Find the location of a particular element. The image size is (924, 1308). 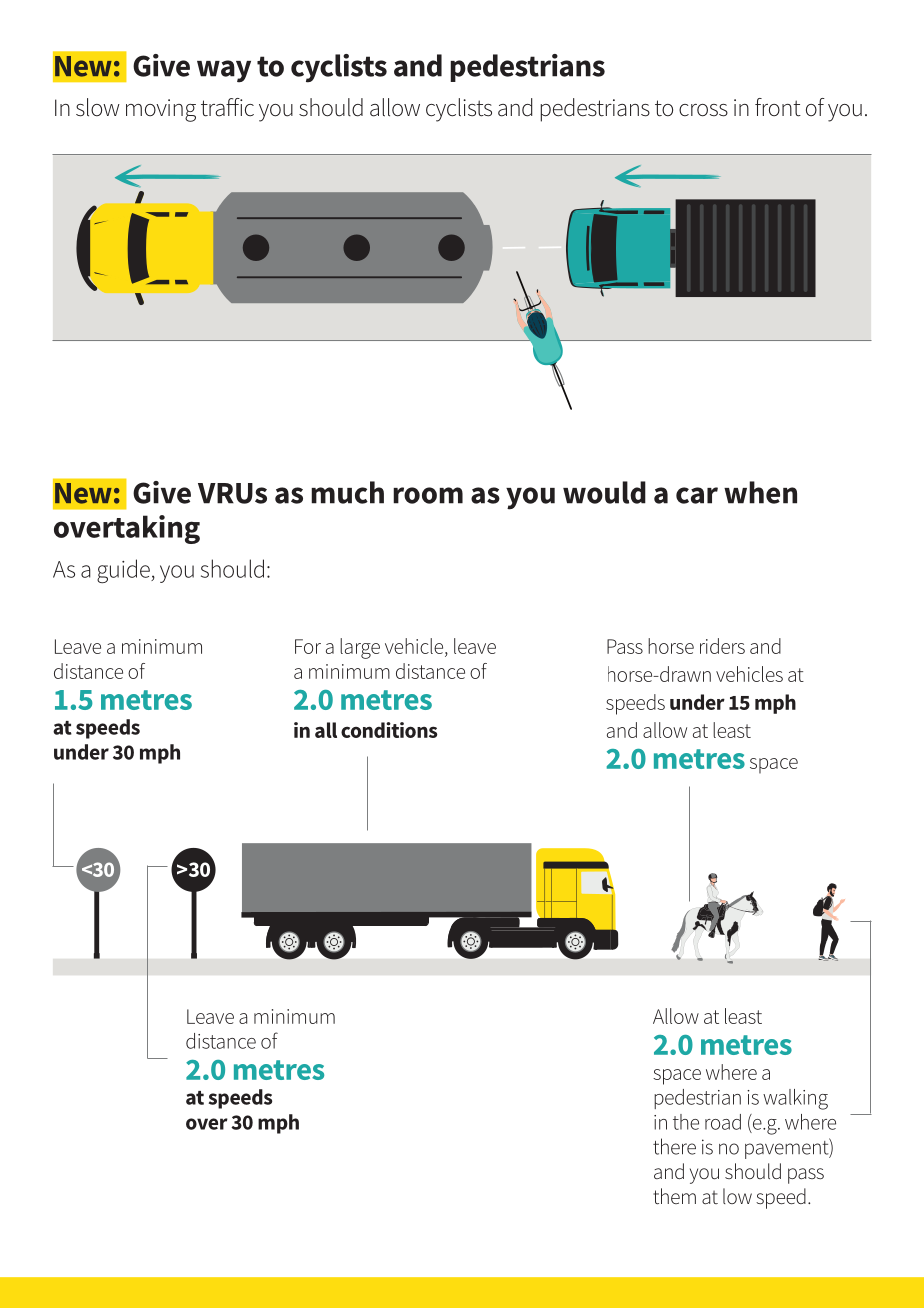

cross is located at coordinates (703, 110).
